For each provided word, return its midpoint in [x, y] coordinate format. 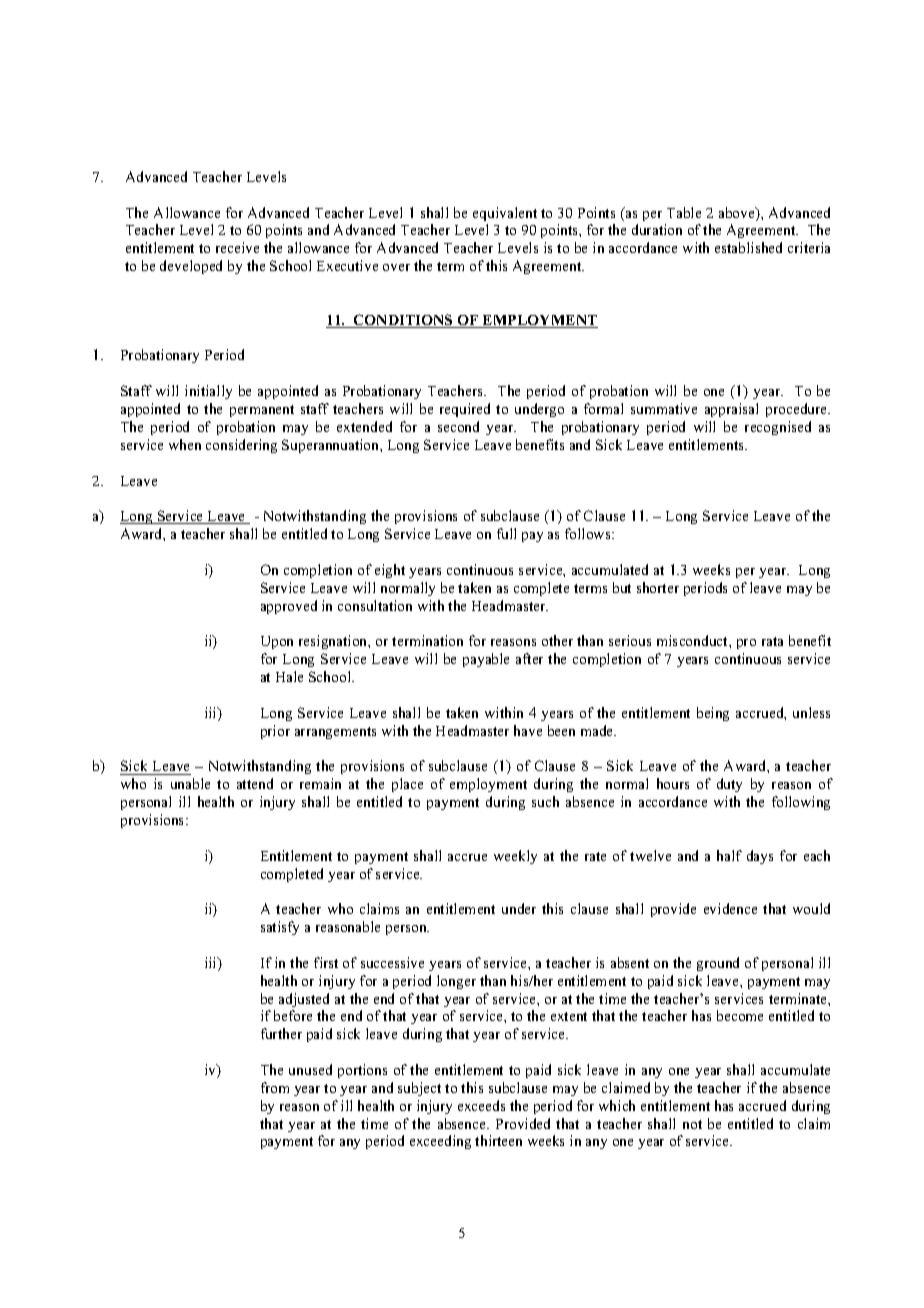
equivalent [505, 214]
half [729, 855]
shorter [658, 587]
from [275, 1087]
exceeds [481, 1105]
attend [255, 783]
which [617, 1105]
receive [237, 247]
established [748, 247]
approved [289, 607]
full [506, 533]
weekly [515, 857]
